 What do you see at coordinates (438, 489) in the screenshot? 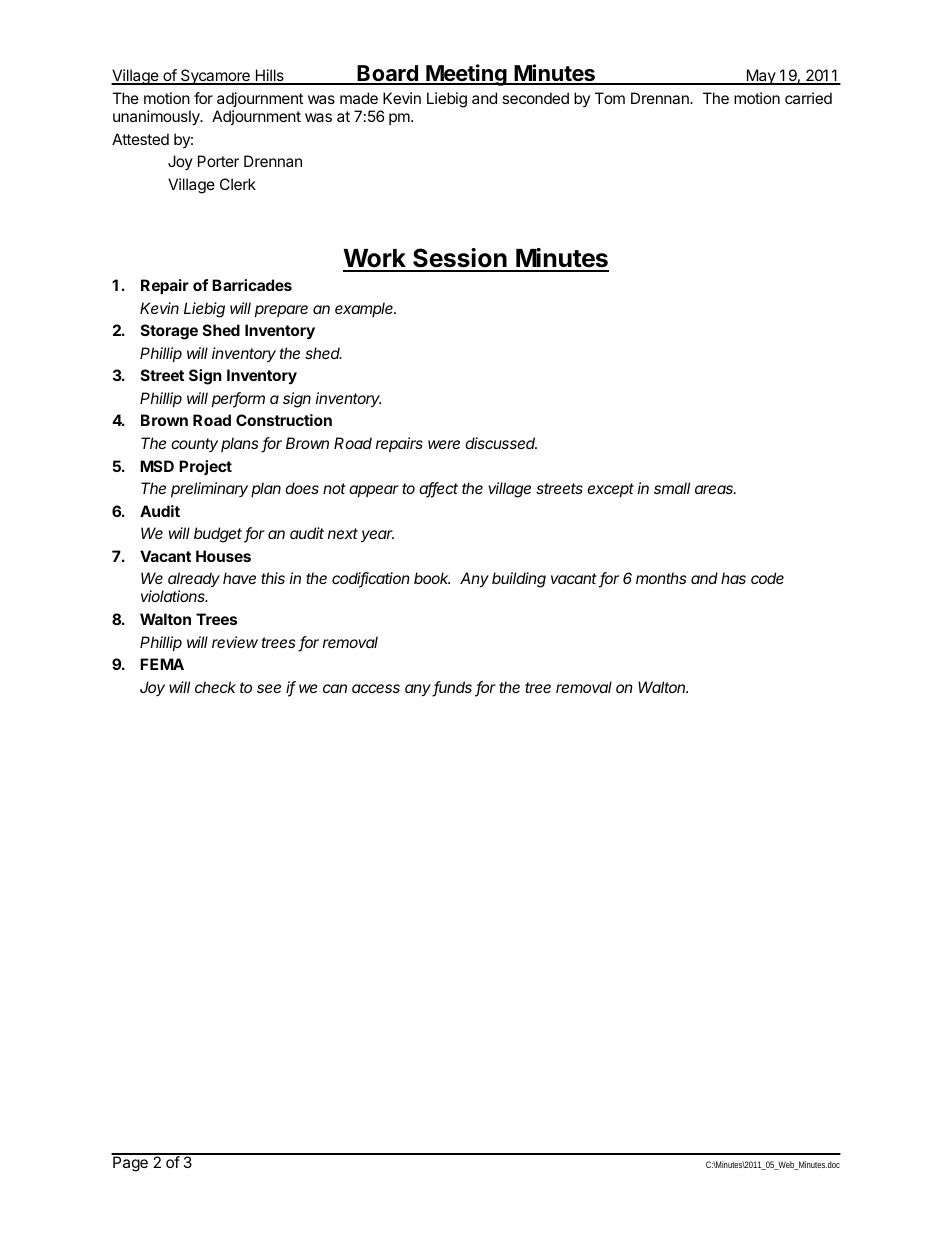
I see `affect` at bounding box center [438, 489].
